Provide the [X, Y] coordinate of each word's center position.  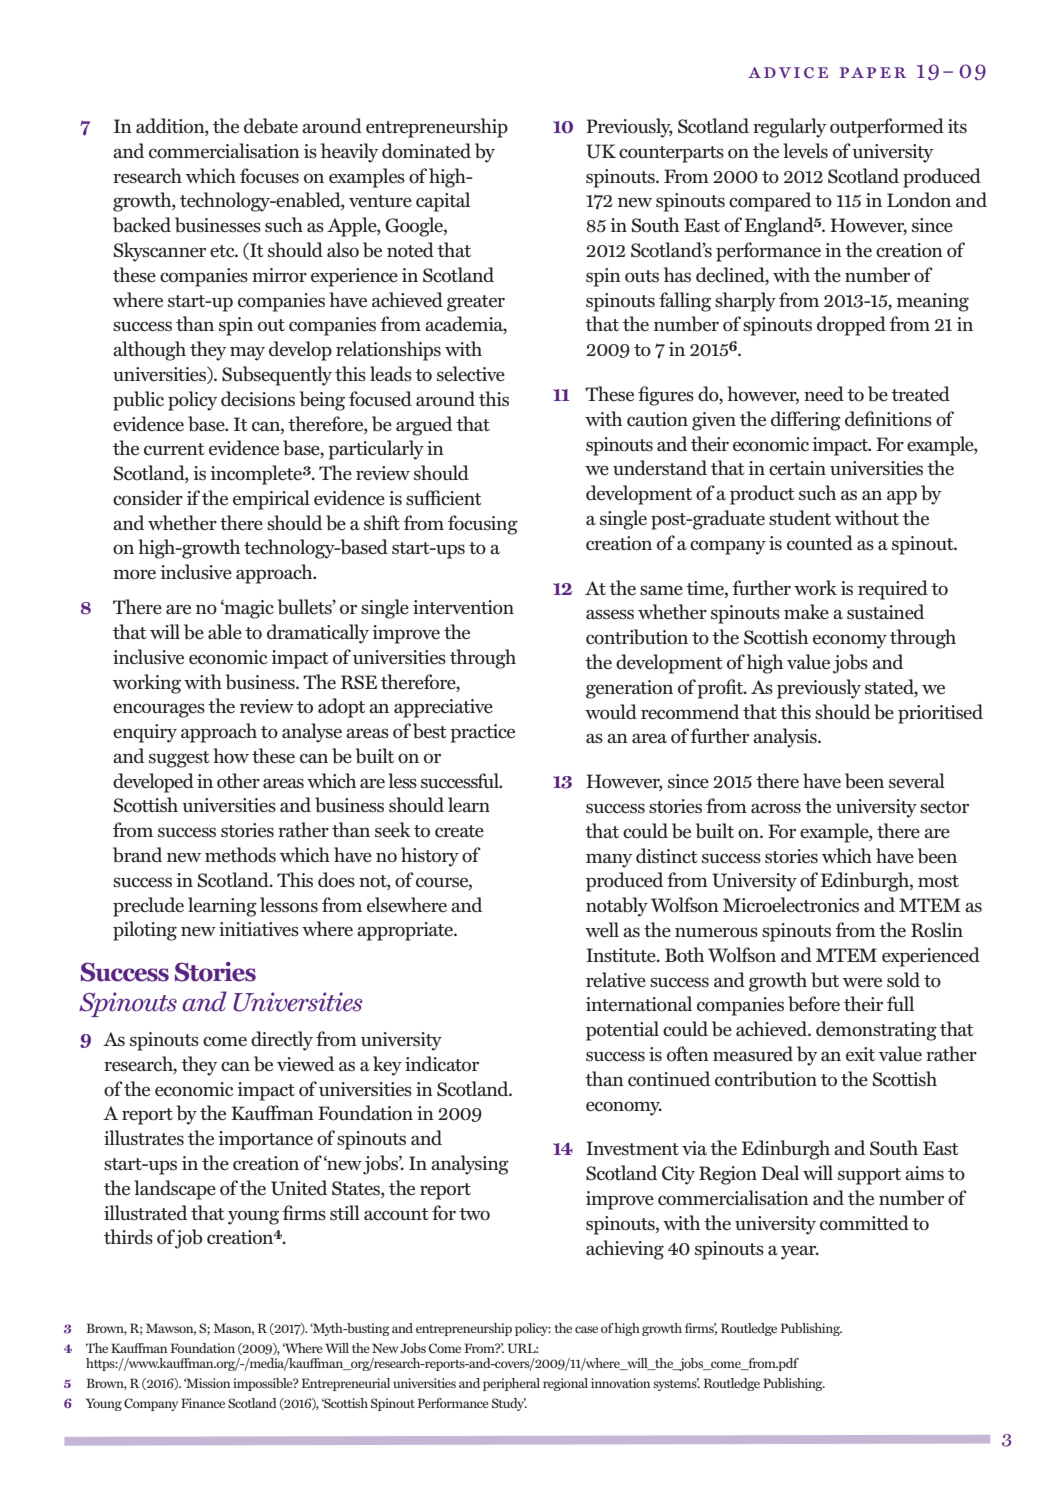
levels [805, 151]
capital [443, 202]
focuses [269, 176]
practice [482, 733]
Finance [203, 1403]
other [238, 781]
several [917, 781]
